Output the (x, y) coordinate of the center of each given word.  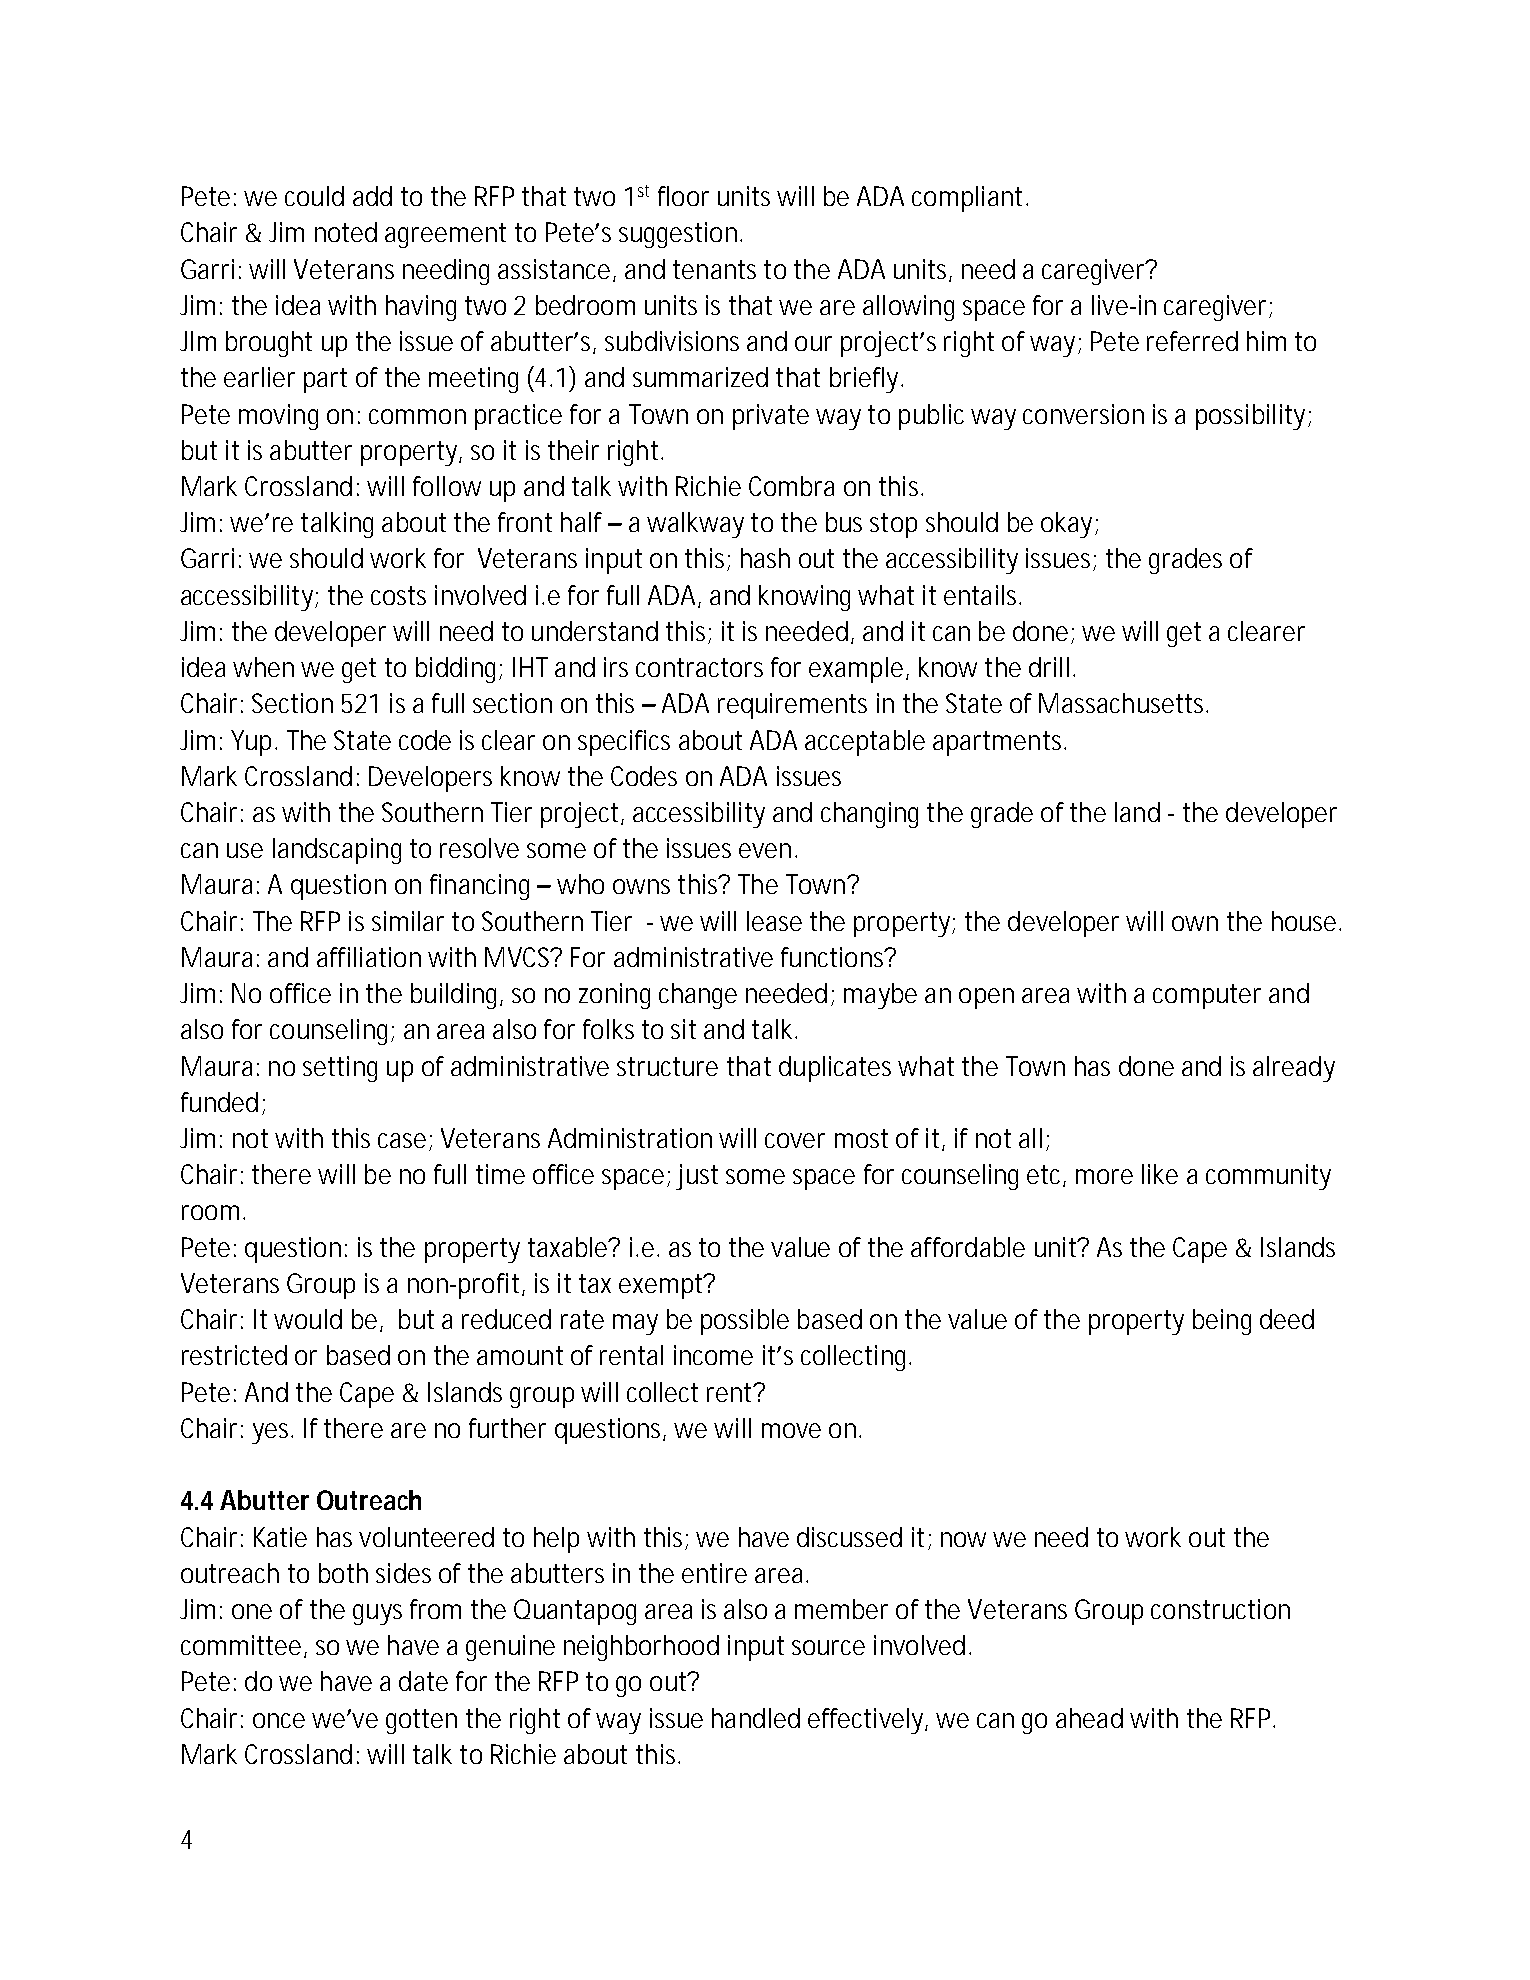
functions (833, 957)
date (423, 1681)
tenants (714, 269)
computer (1207, 996)
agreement (445, 235)
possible (745, 1322)
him (1265, 341)
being (1222, 1322)
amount (520, 1355)
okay (1066, 525)
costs (398, 595)
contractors (699, 667)
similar (408, 921)
